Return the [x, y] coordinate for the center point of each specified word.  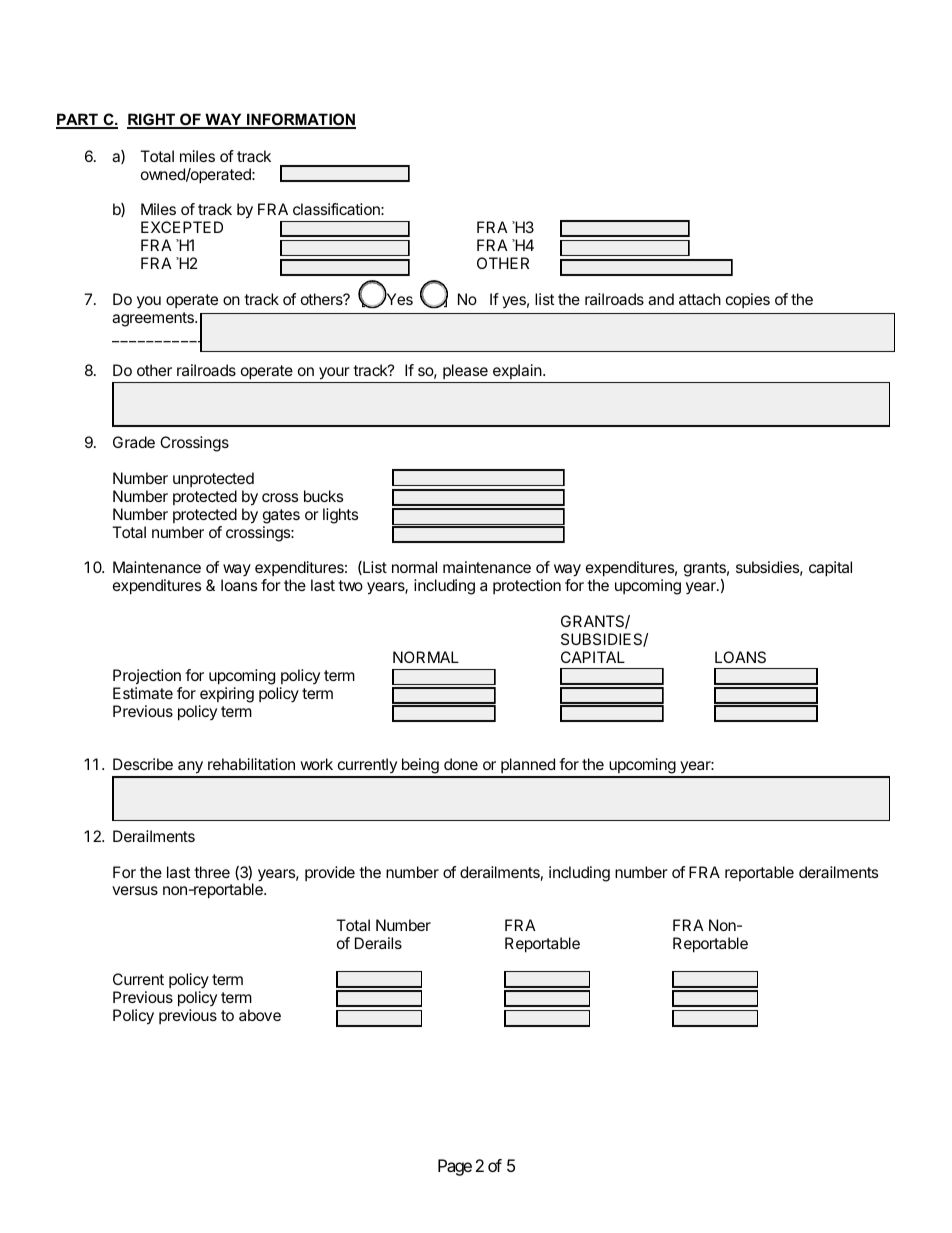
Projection [147, 676]
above [260, 1015]
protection [527, 586]
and [661, 299]
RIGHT [152, 121]
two [350, 585]
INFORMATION [300, 121]
